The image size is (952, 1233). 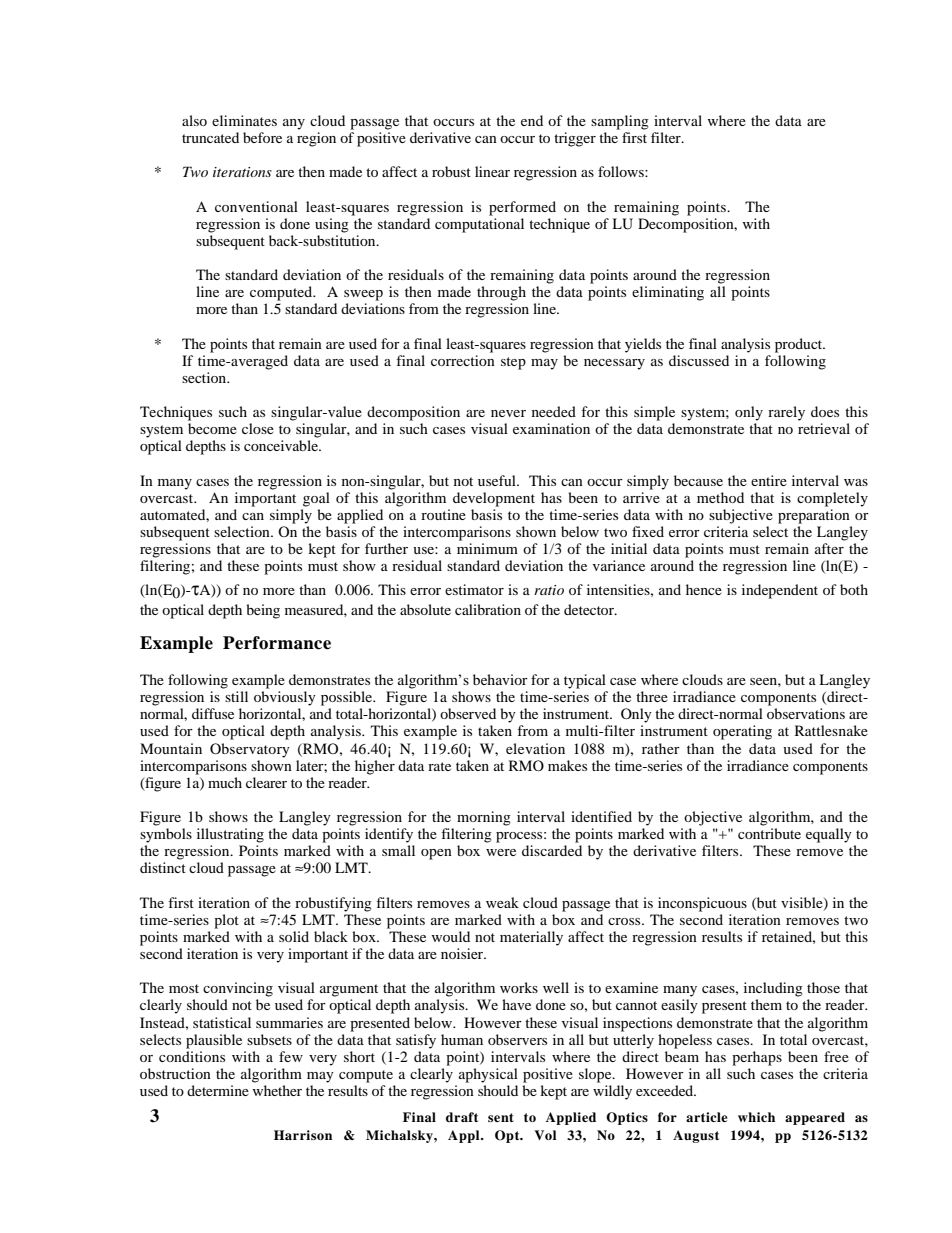 I want to click on independent, so click(x=780, y=591).
